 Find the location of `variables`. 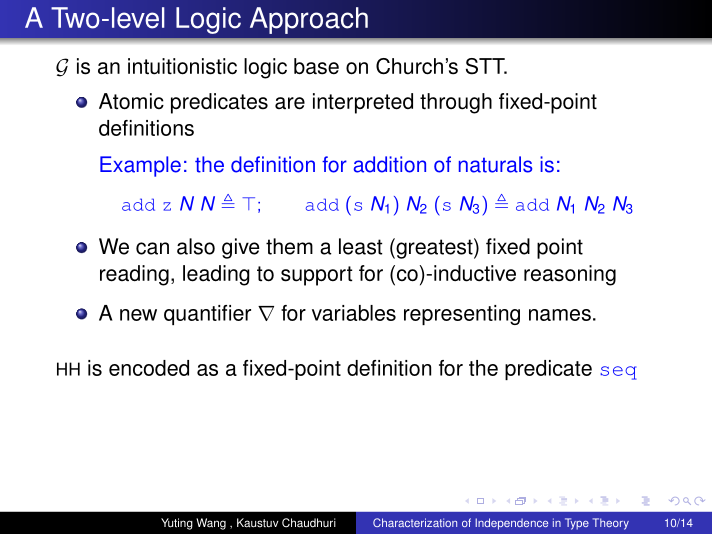

variables is located at coordinates (354, 313).
